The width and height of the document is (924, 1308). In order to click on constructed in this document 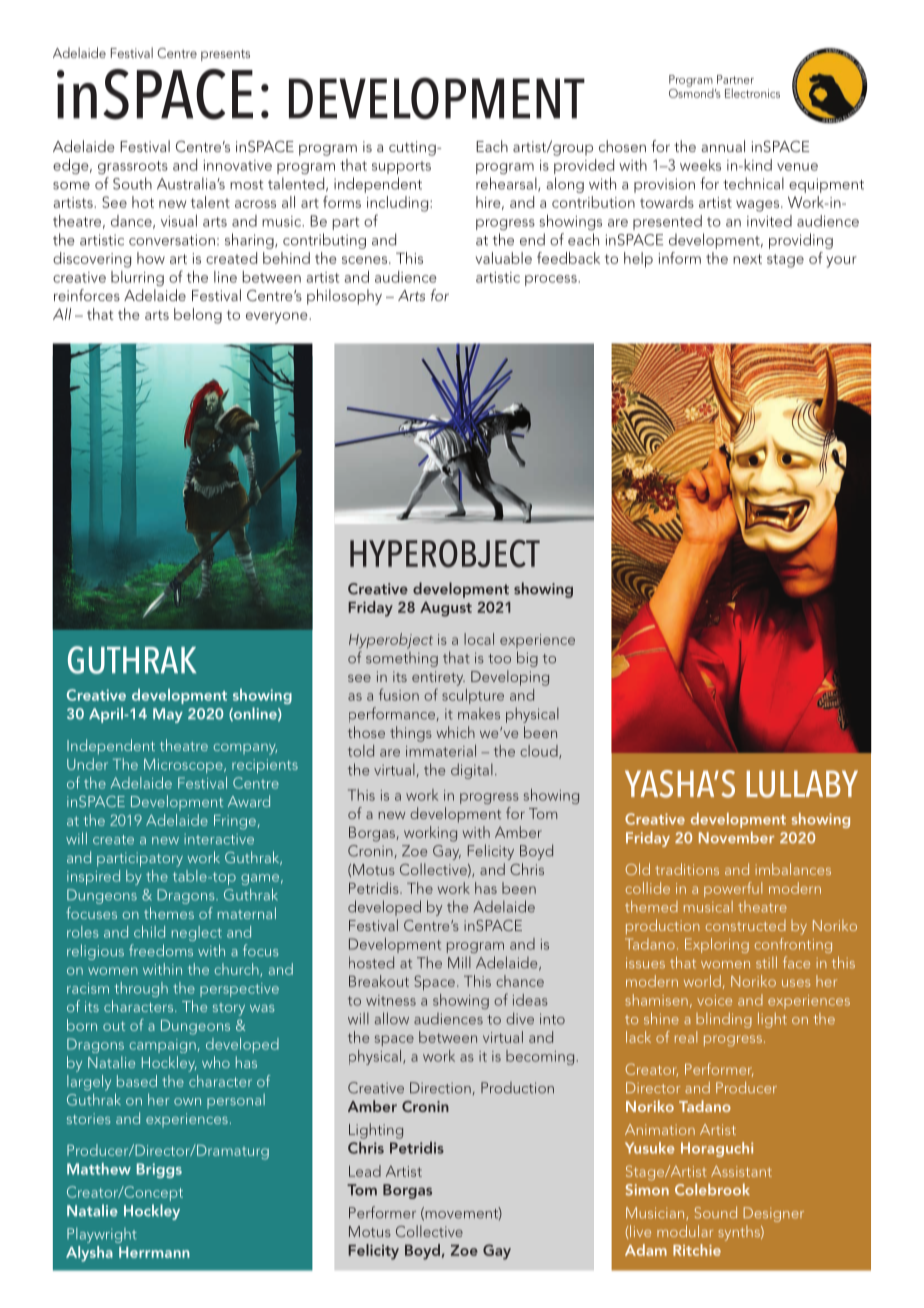, I will do `click(746, 925)`.
